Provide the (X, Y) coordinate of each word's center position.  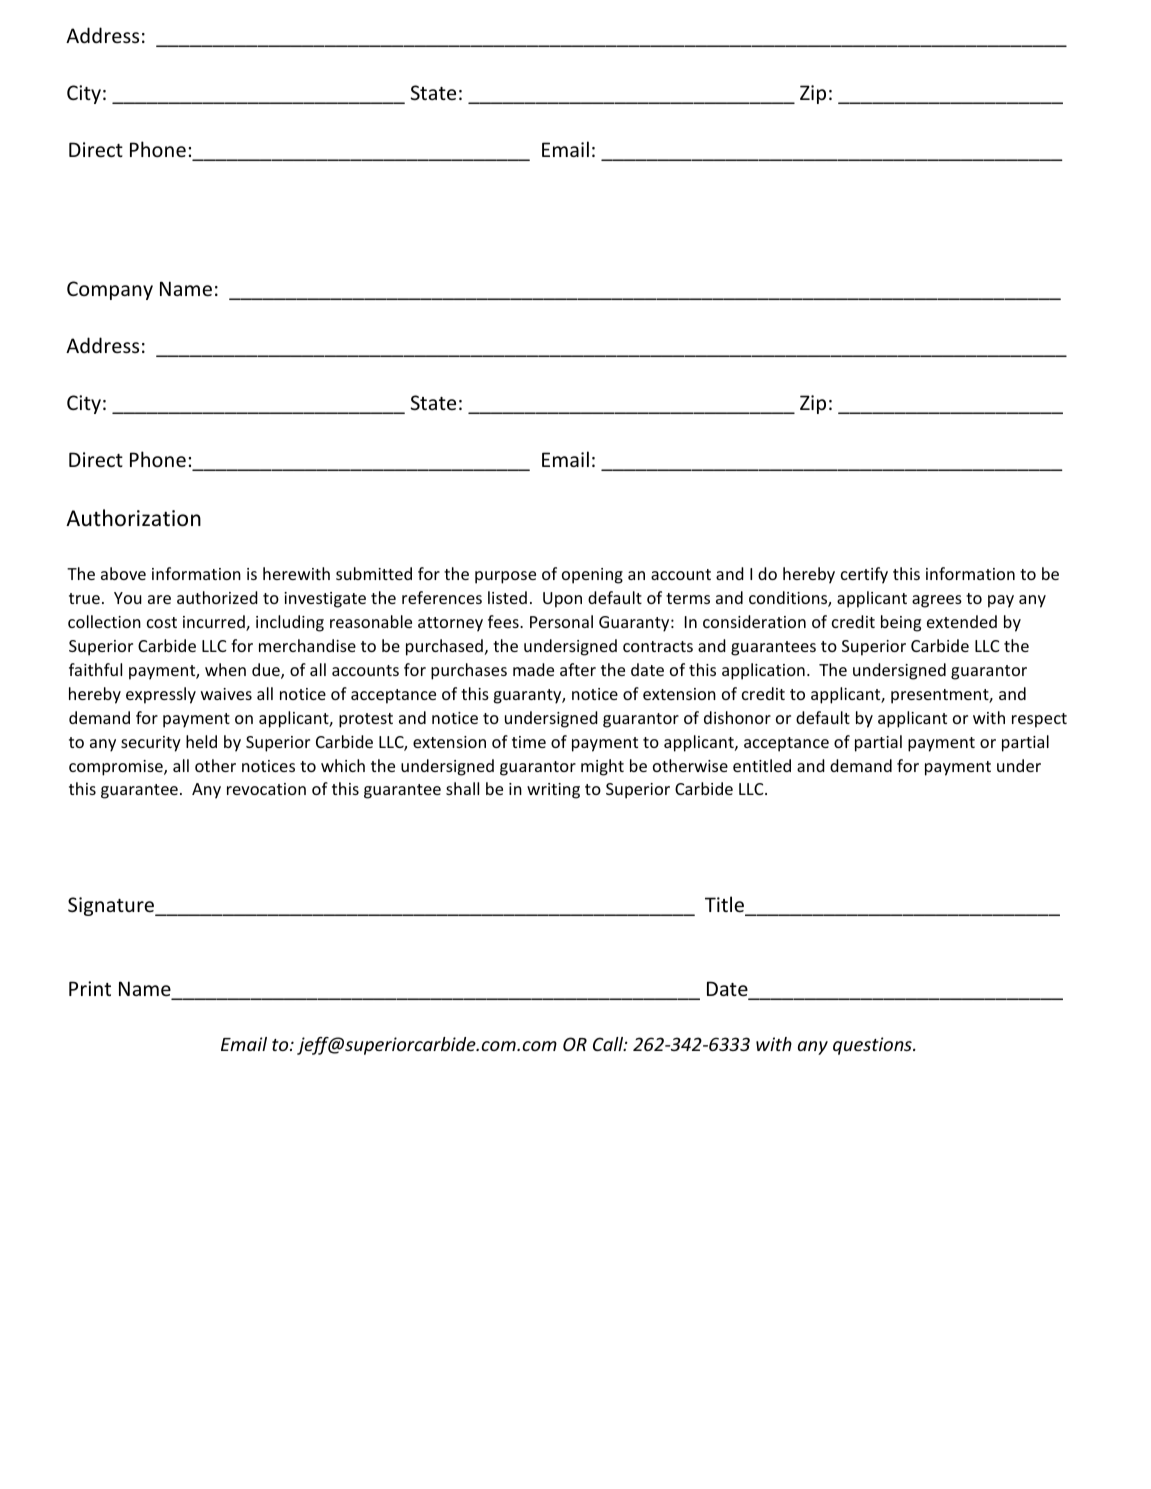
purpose (505, 577)
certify (864, 575)
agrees (937, 601)
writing (553, 791)
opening (592, 576)
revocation (266, 789)
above (123, 573)
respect (1039, 720)
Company (110, 290)
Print (90, 988)
